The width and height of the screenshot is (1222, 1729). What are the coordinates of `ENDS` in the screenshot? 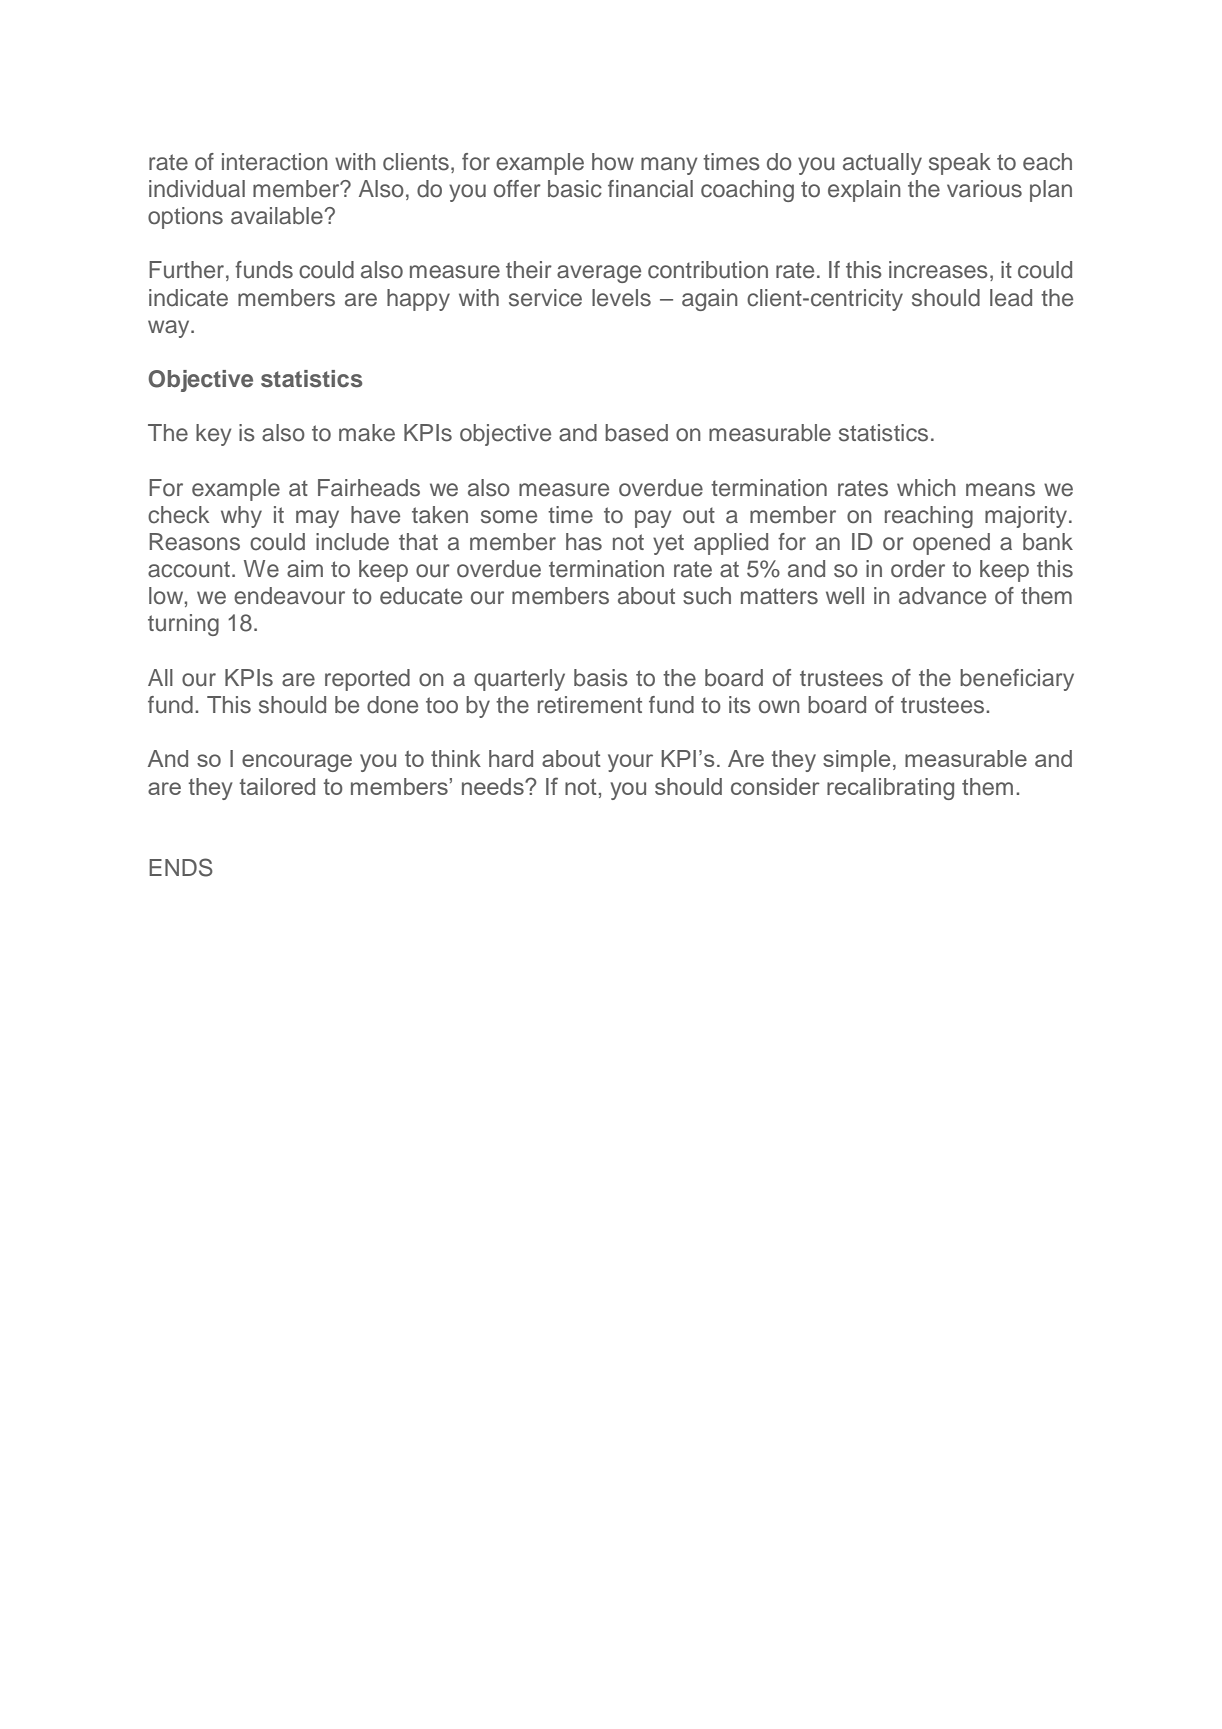 It's located at (181, 867).
